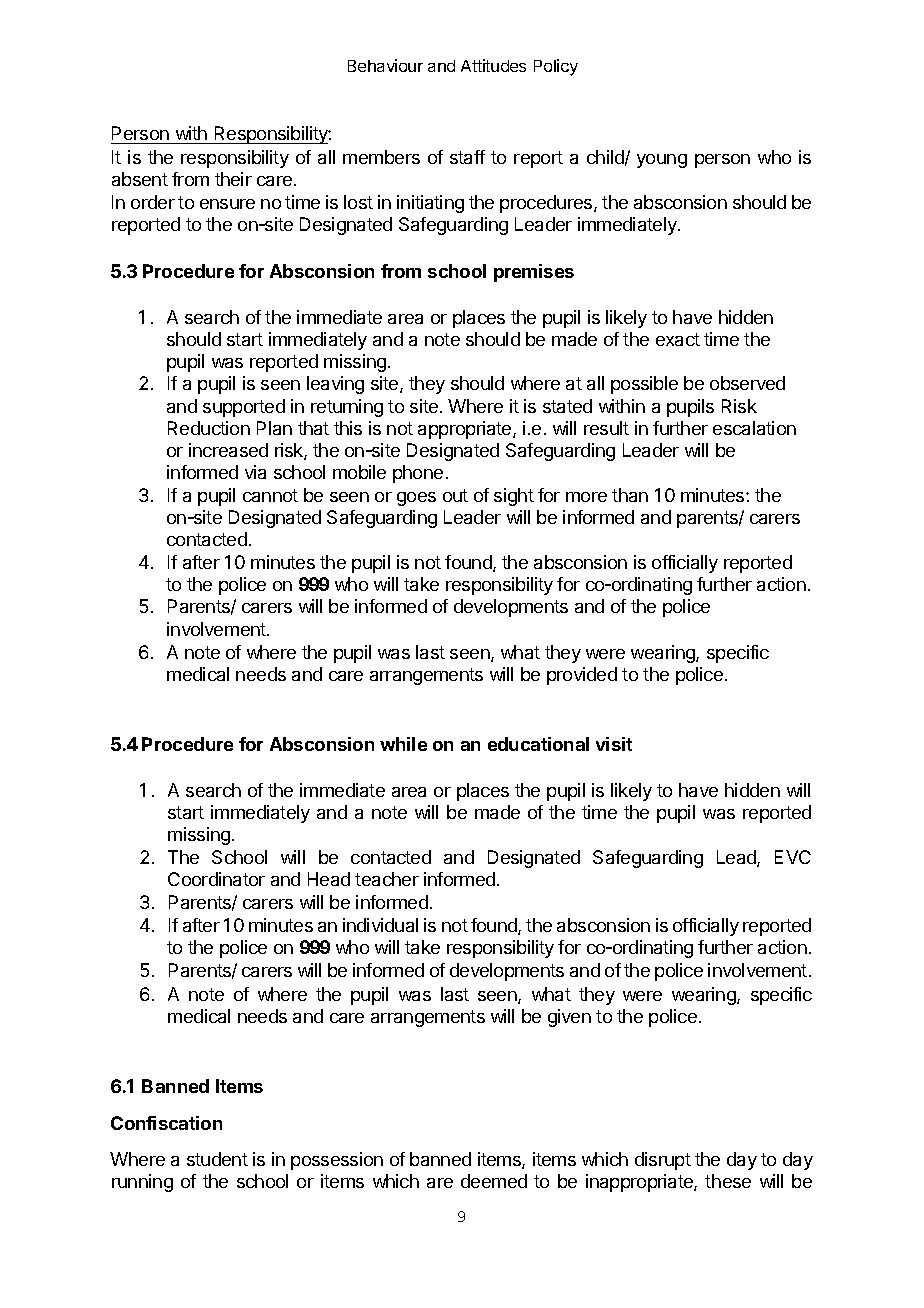 The width and height of the image is (924, 1308). Describe the element at coordinates (244, 408) in the image. I see `supported` at that location.
